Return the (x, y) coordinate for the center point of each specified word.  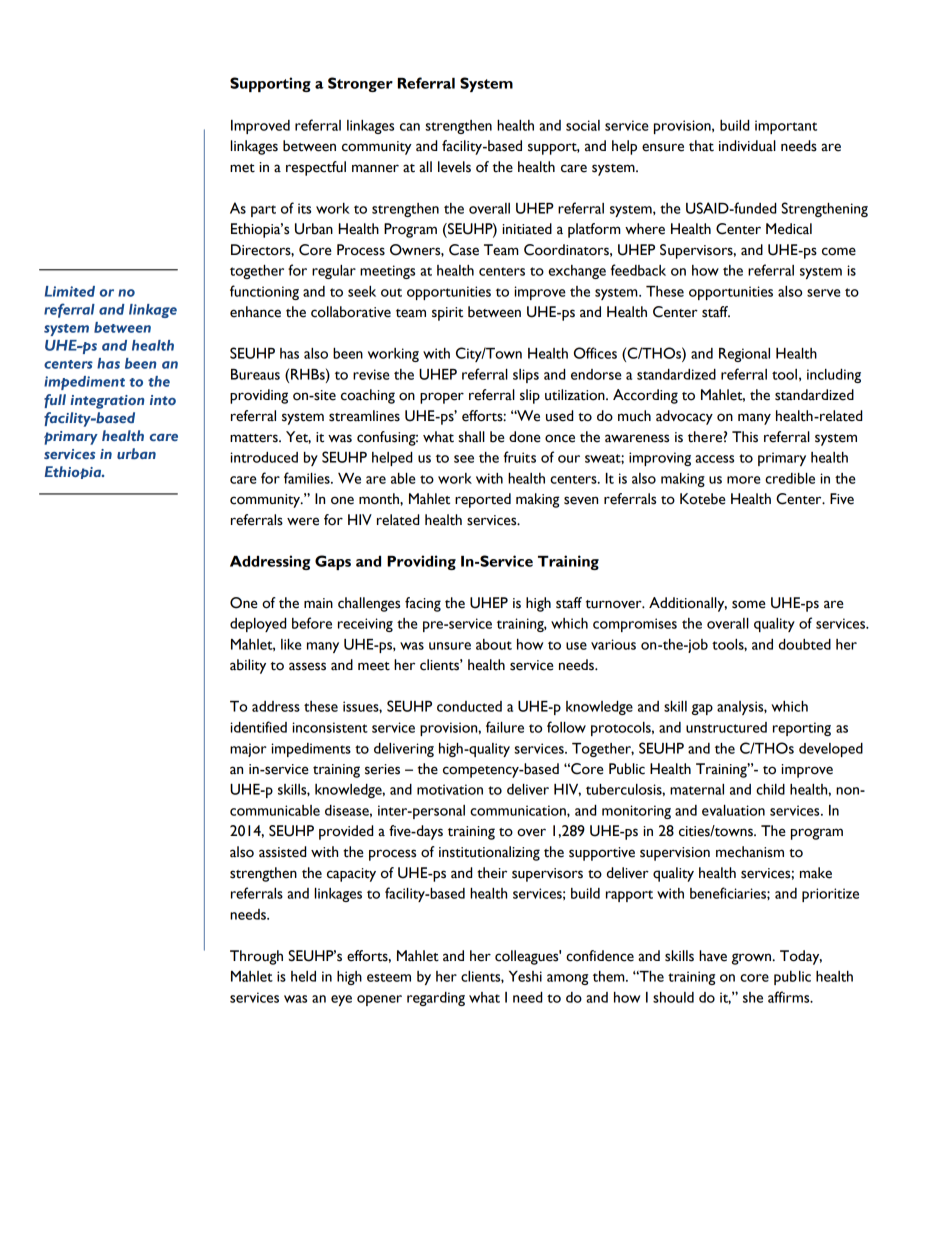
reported (483, 500)
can (410, 127)
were (303, 521)
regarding (436, 999)
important (786, 127)
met (242, 168)
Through (256, 957)
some (749, 604)
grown (753, 959)
